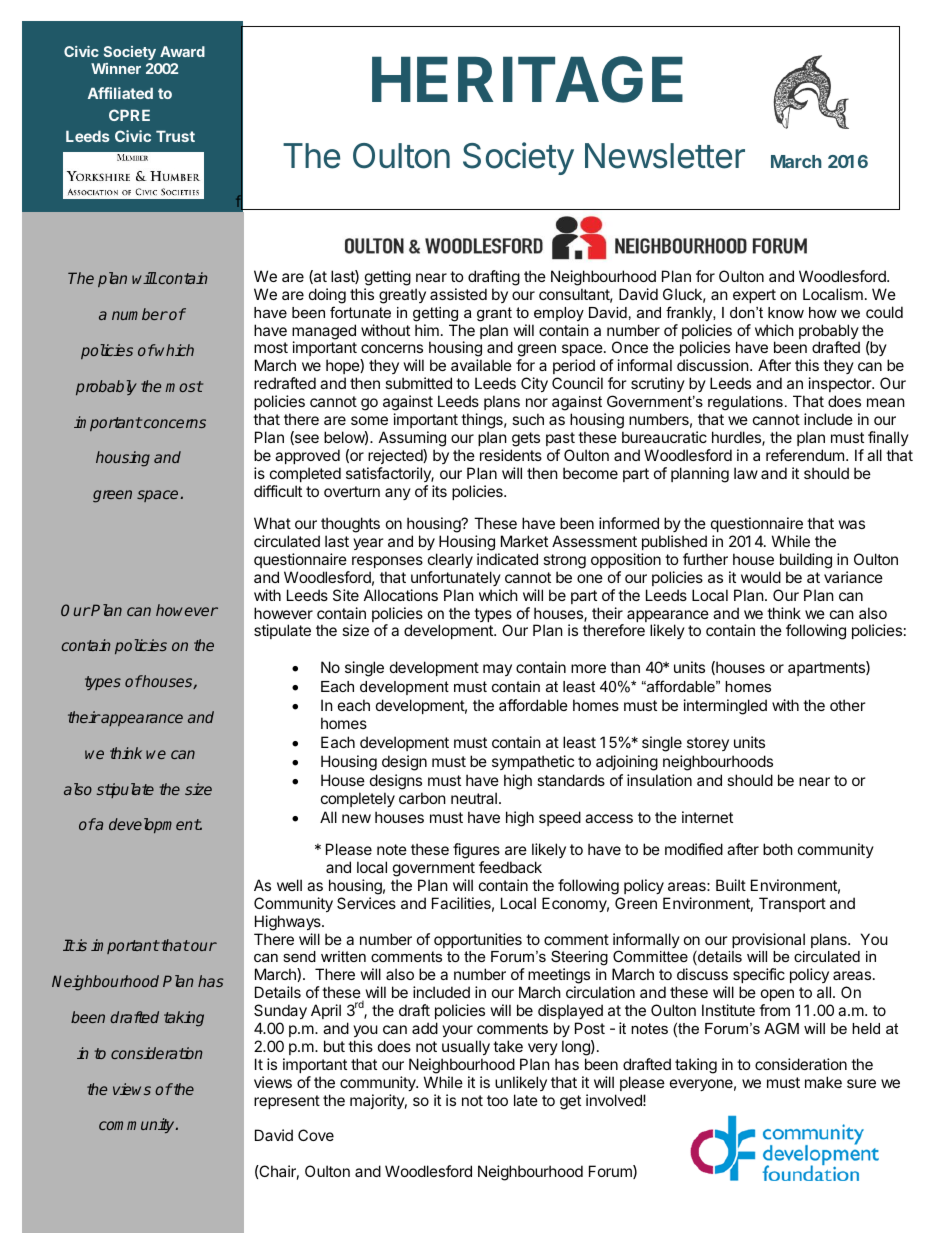 This screenshot has width=952, height=1233. What do you see at coordinates (272, 523) in the screenshot?
I see `What` at bounding box center [272, 523].
